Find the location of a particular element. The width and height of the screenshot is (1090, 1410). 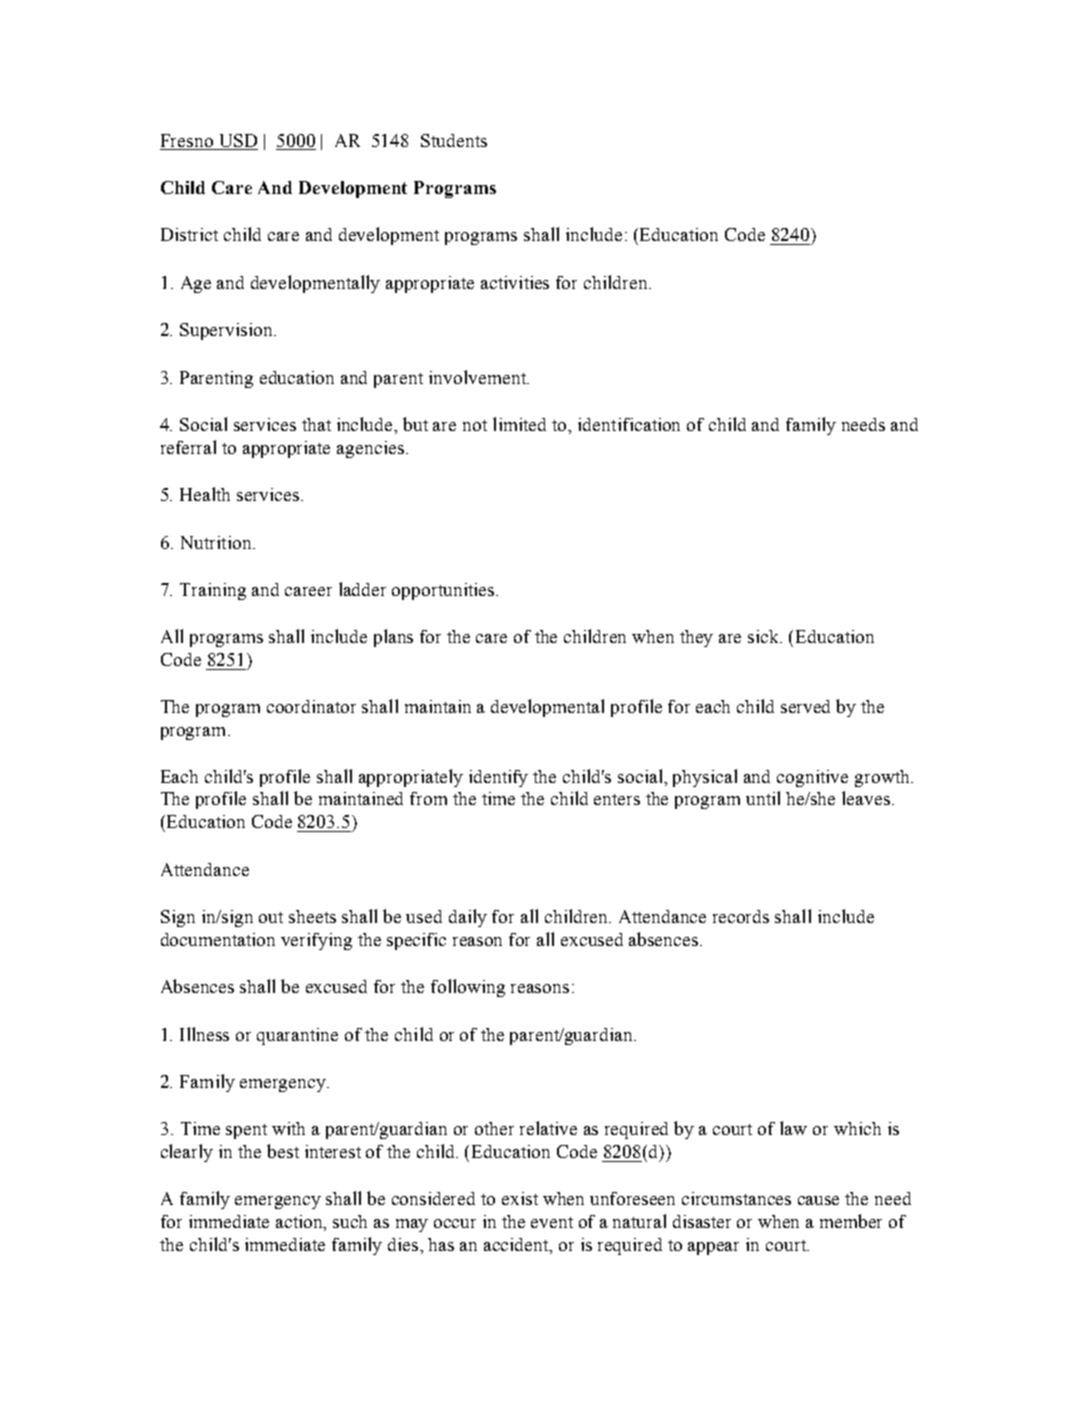

out is located at coordinates (271, 917).
